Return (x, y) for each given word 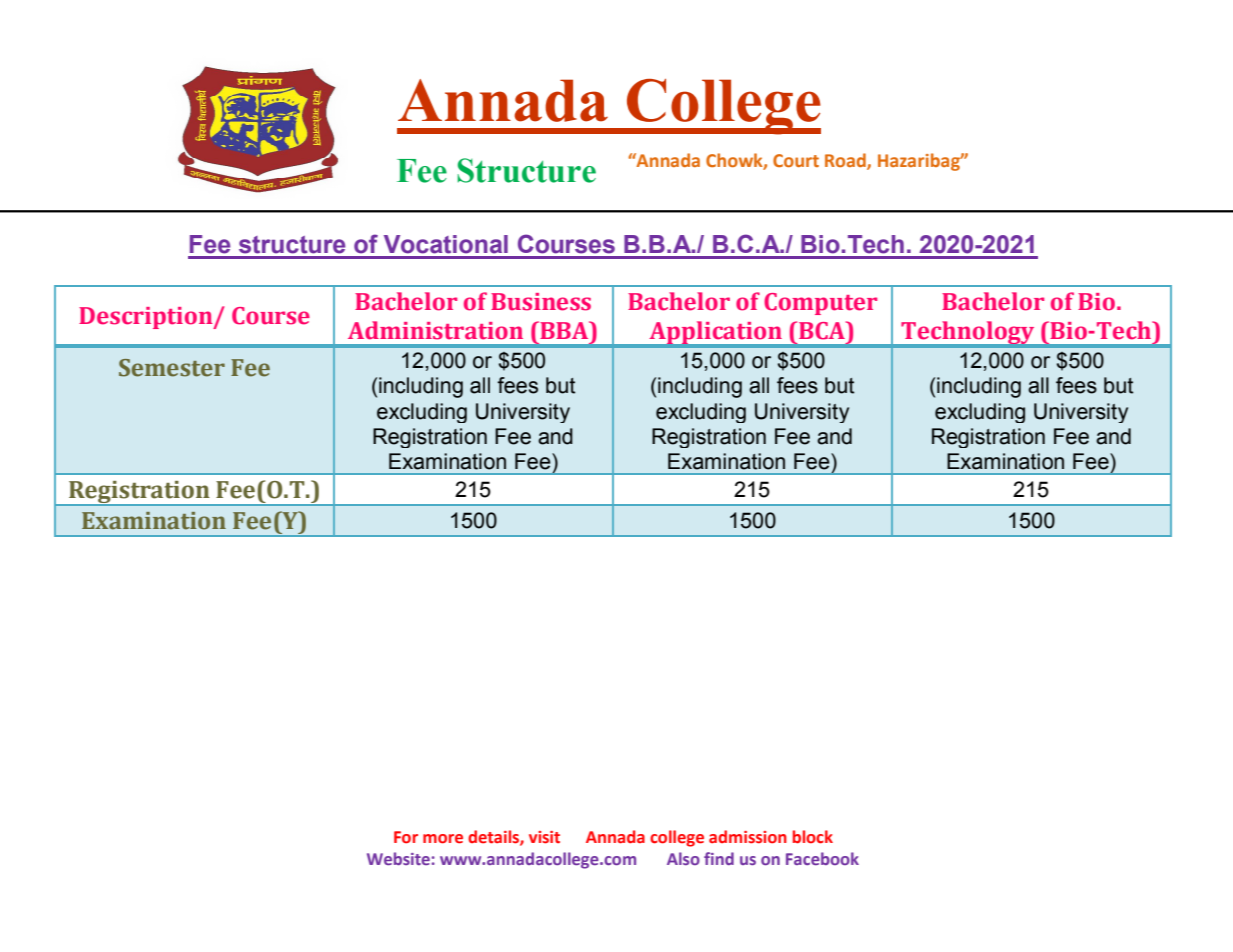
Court (796, 160)
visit (544, 837)
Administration (435, 330)
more (443, 839)
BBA (564, 330)
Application (715, 334)
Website (398, 858)
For (406, 837)
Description (147, 318)
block (813, 837)
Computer (820, 304)
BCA (823, 330)
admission (748, 837)
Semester (172, 368)
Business (541, 302)
